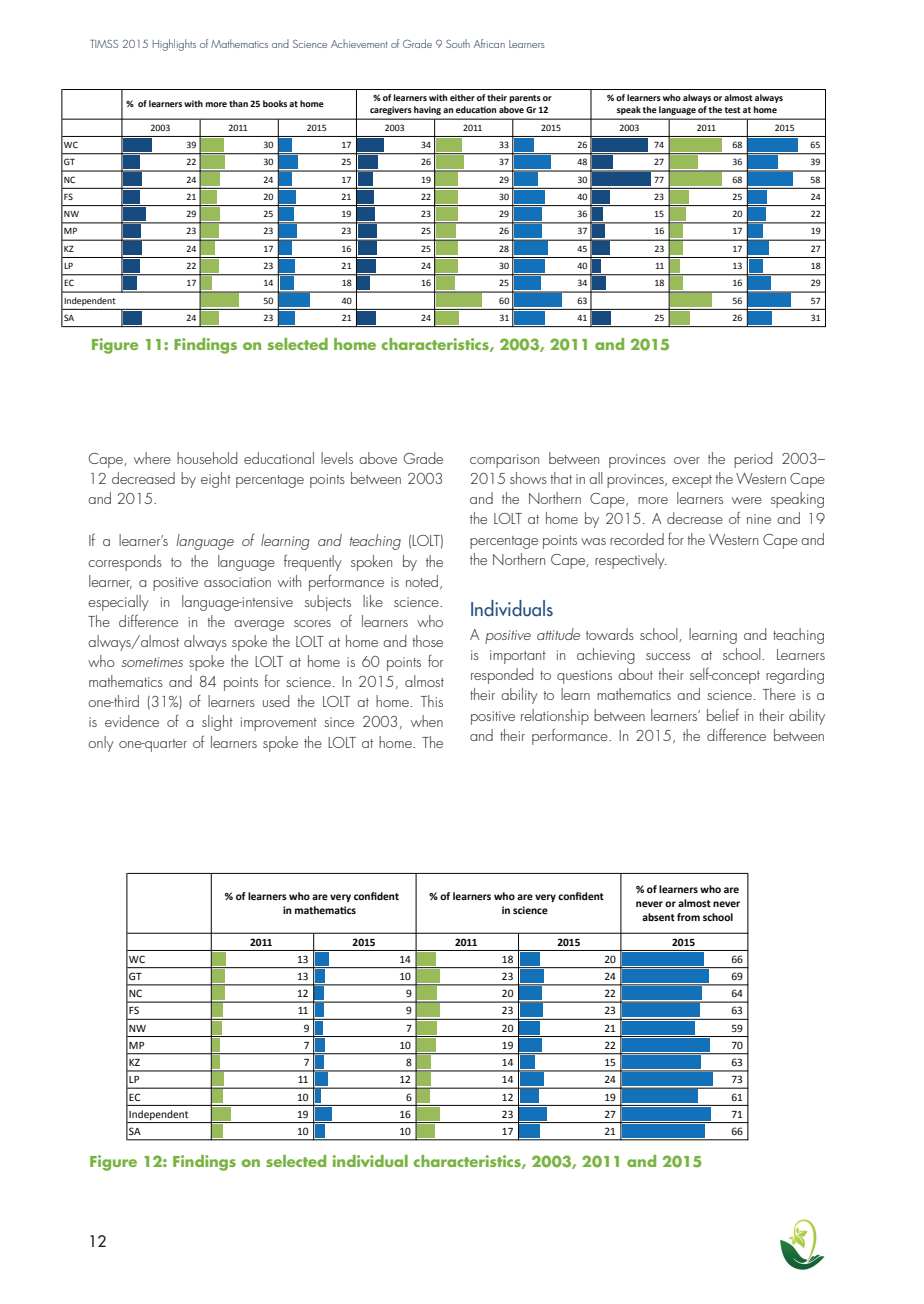  Describe the element at coordinates (692, 481) in the image. I see `except` at that location.
